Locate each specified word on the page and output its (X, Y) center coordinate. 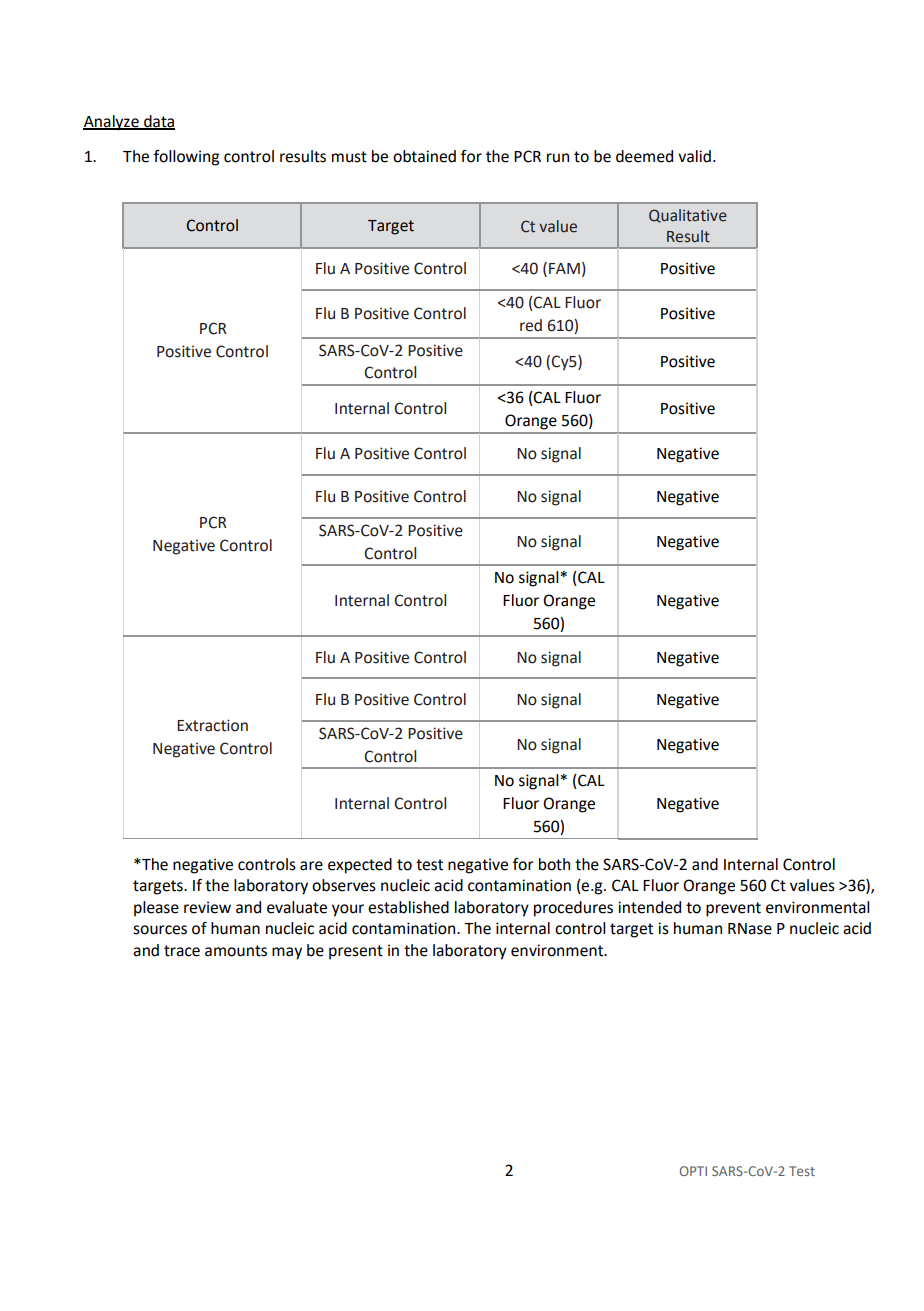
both (554, 864)
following (186, 158)
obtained (424, 156)
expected (360, 866)
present (356, 952)
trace (182, 951)
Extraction (212, 725)
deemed (644, 156)
